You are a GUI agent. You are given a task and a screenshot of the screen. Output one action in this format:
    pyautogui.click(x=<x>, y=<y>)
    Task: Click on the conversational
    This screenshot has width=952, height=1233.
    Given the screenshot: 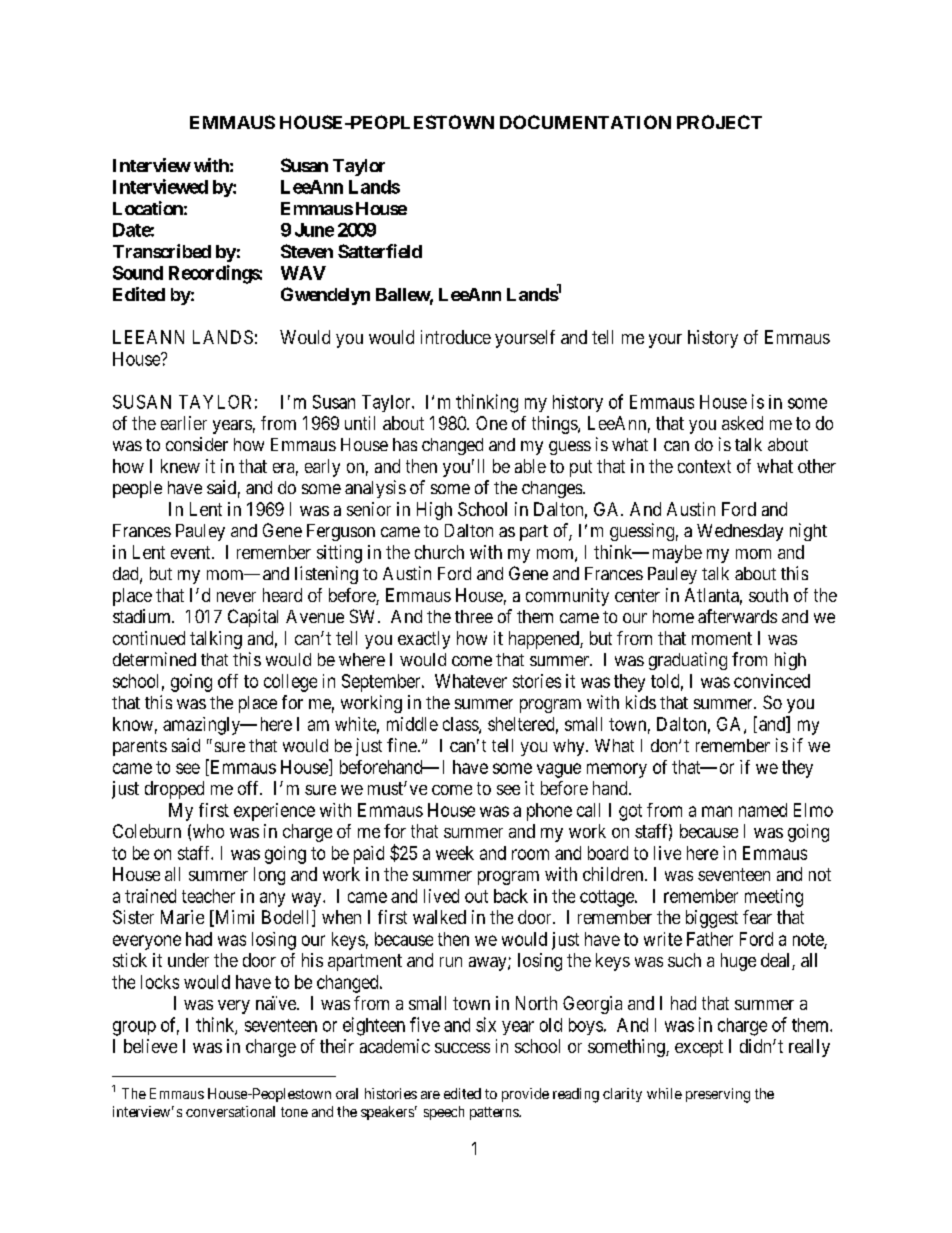 What is the action you would take?
    pyautogui.click(x=230, y=1111)
